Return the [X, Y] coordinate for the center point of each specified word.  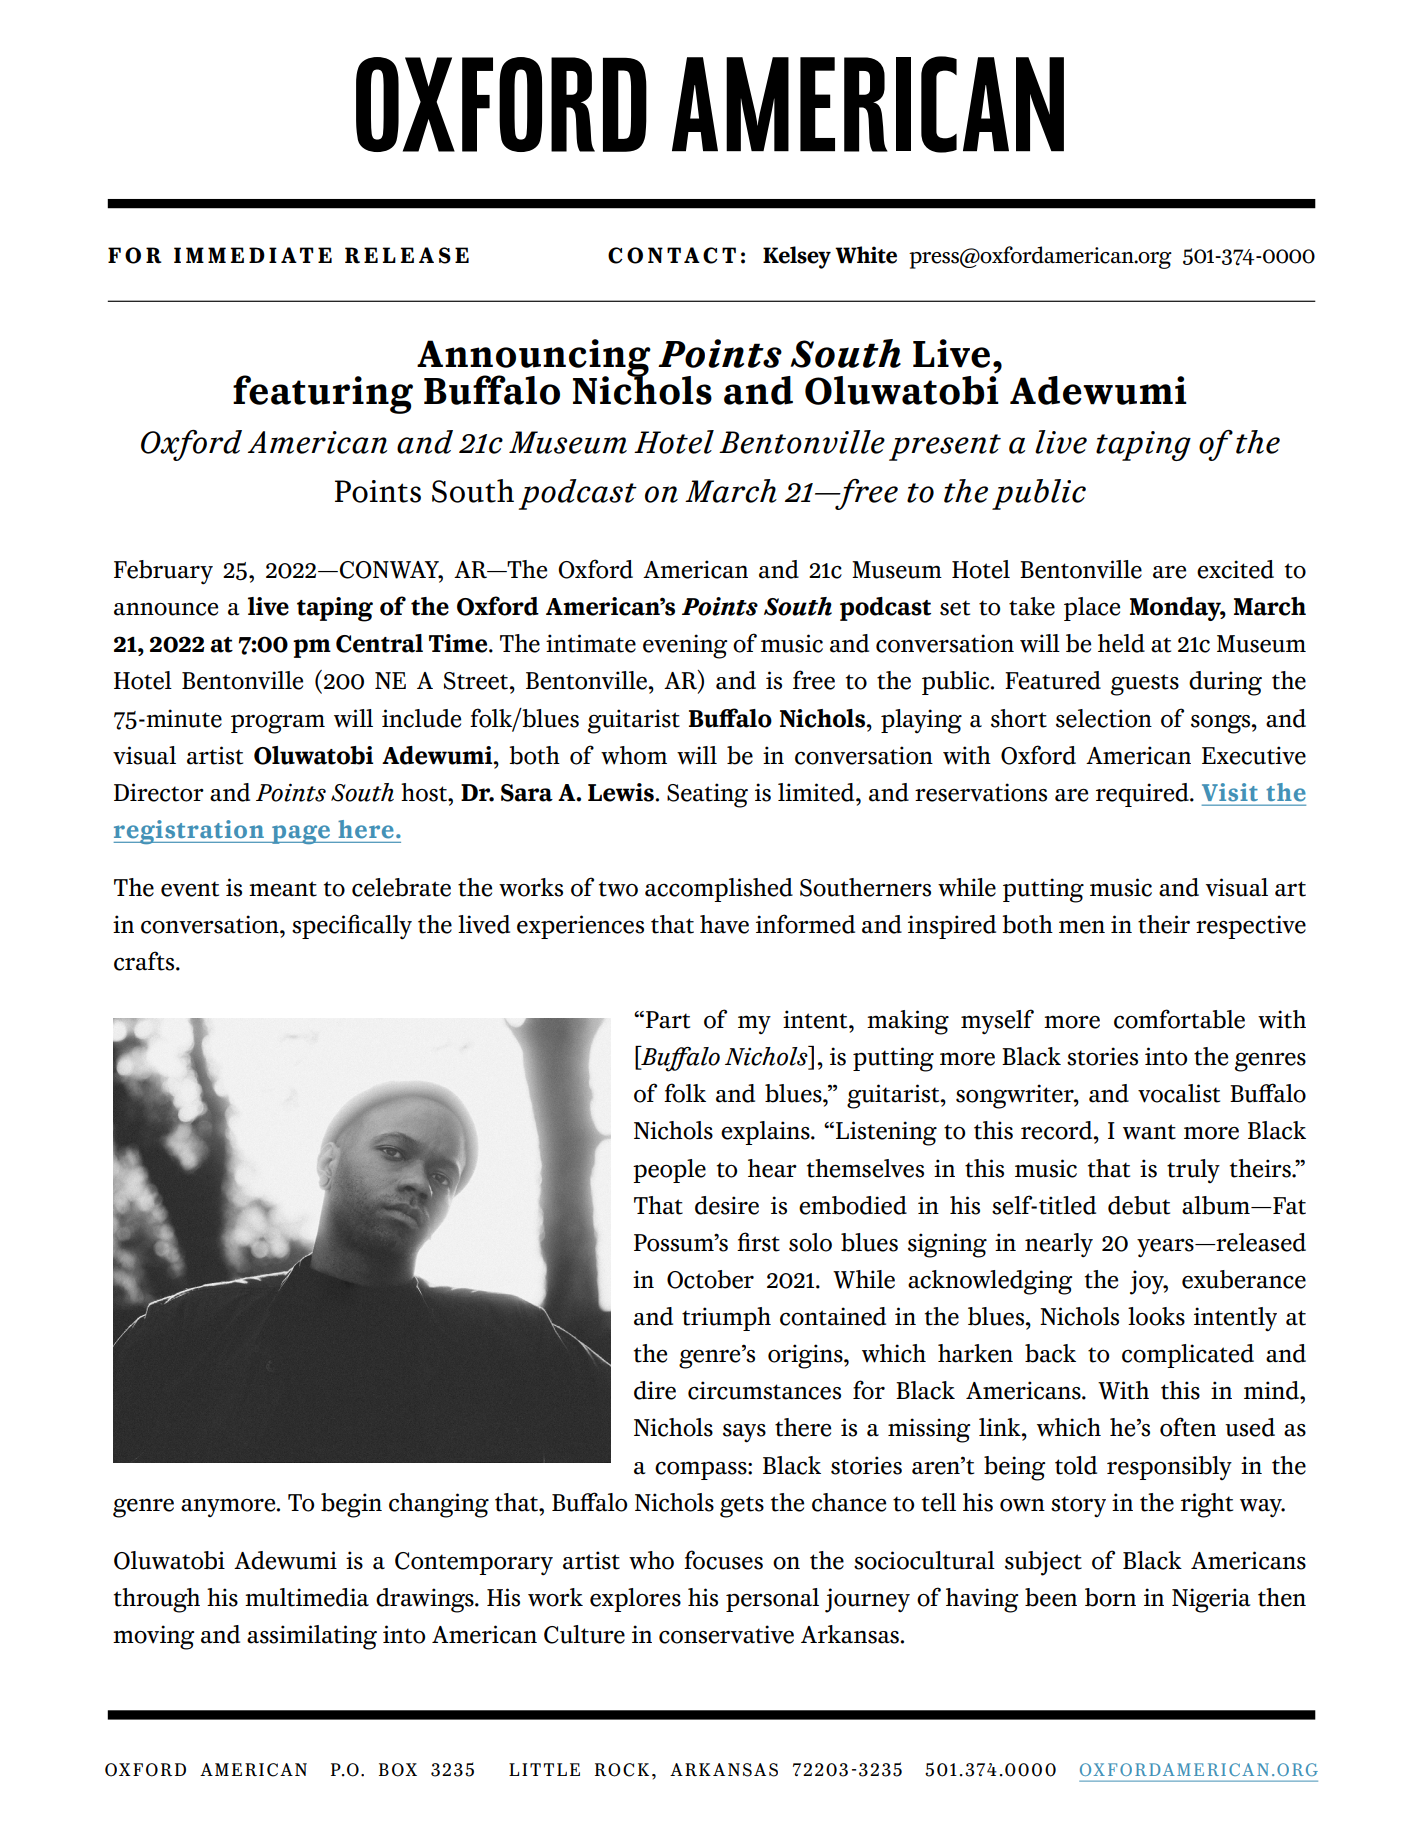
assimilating [312, 1637]
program [278, 724]
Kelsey [797, 257]
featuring [323, 394]
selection [1104, 718]
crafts [145, 961]
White [866, 255]
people [669, 1171]
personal [772, 1600]
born [1110, 1597]
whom [634, 755]
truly [1193, 1171]
